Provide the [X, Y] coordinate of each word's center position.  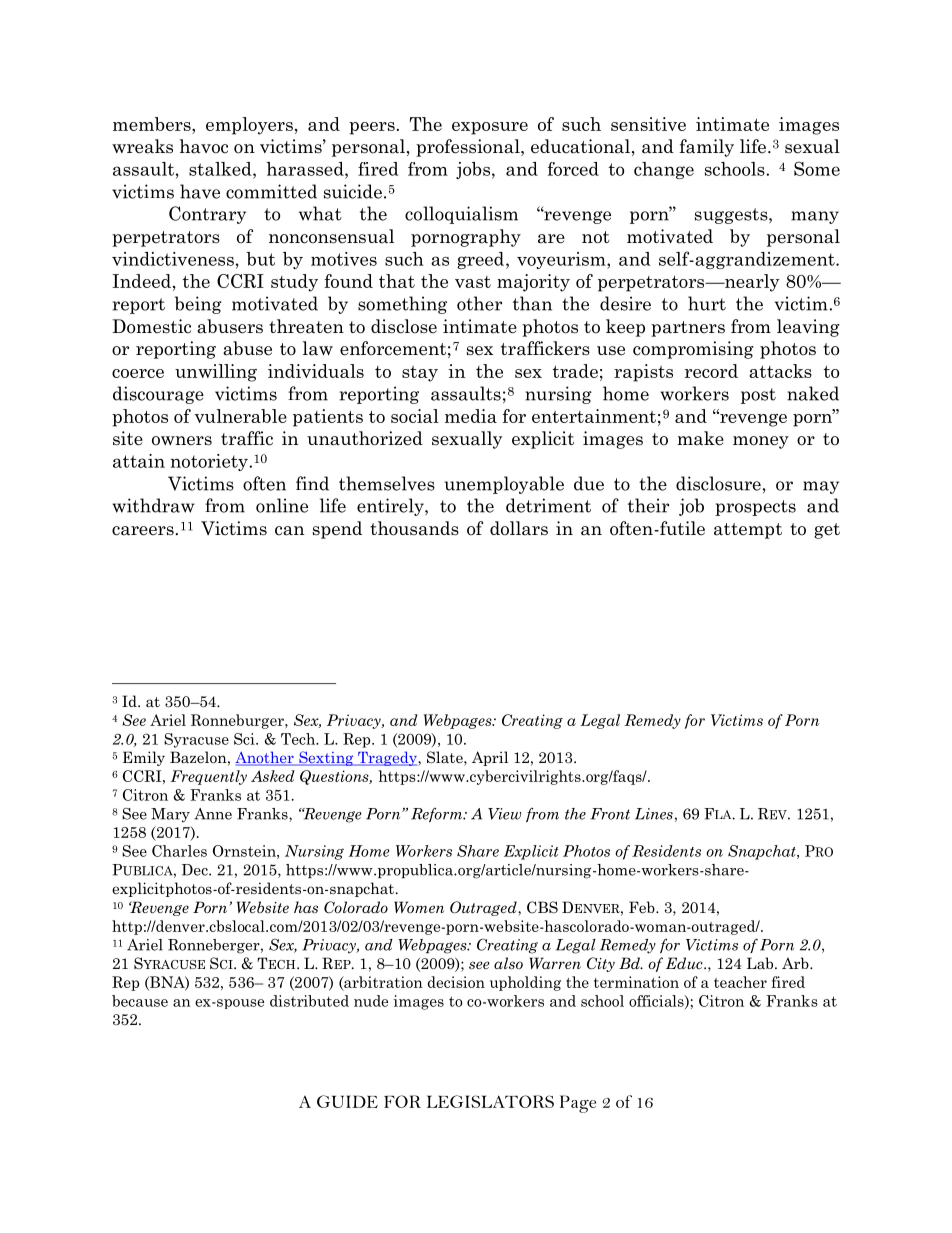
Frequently [208, 777]
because [140, 1001]
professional [469, 148]
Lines [654, 814]
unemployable [504, 485]
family [706, 148]
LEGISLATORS [490, 1101]
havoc [204, 146]
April [490, 758]
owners [182, 441]
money [761, 442]
